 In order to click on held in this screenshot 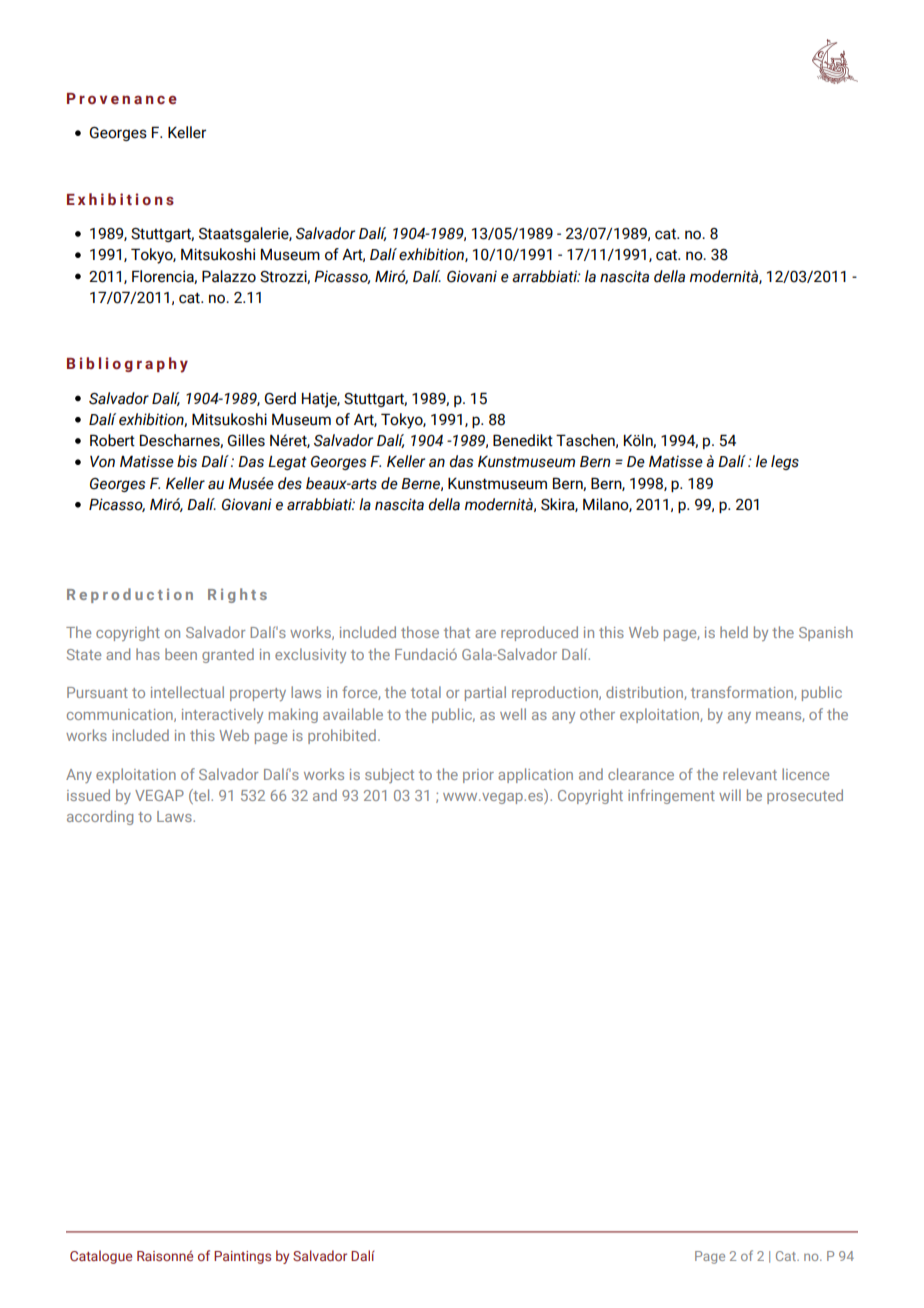, I will do `click(734, 632)`.
